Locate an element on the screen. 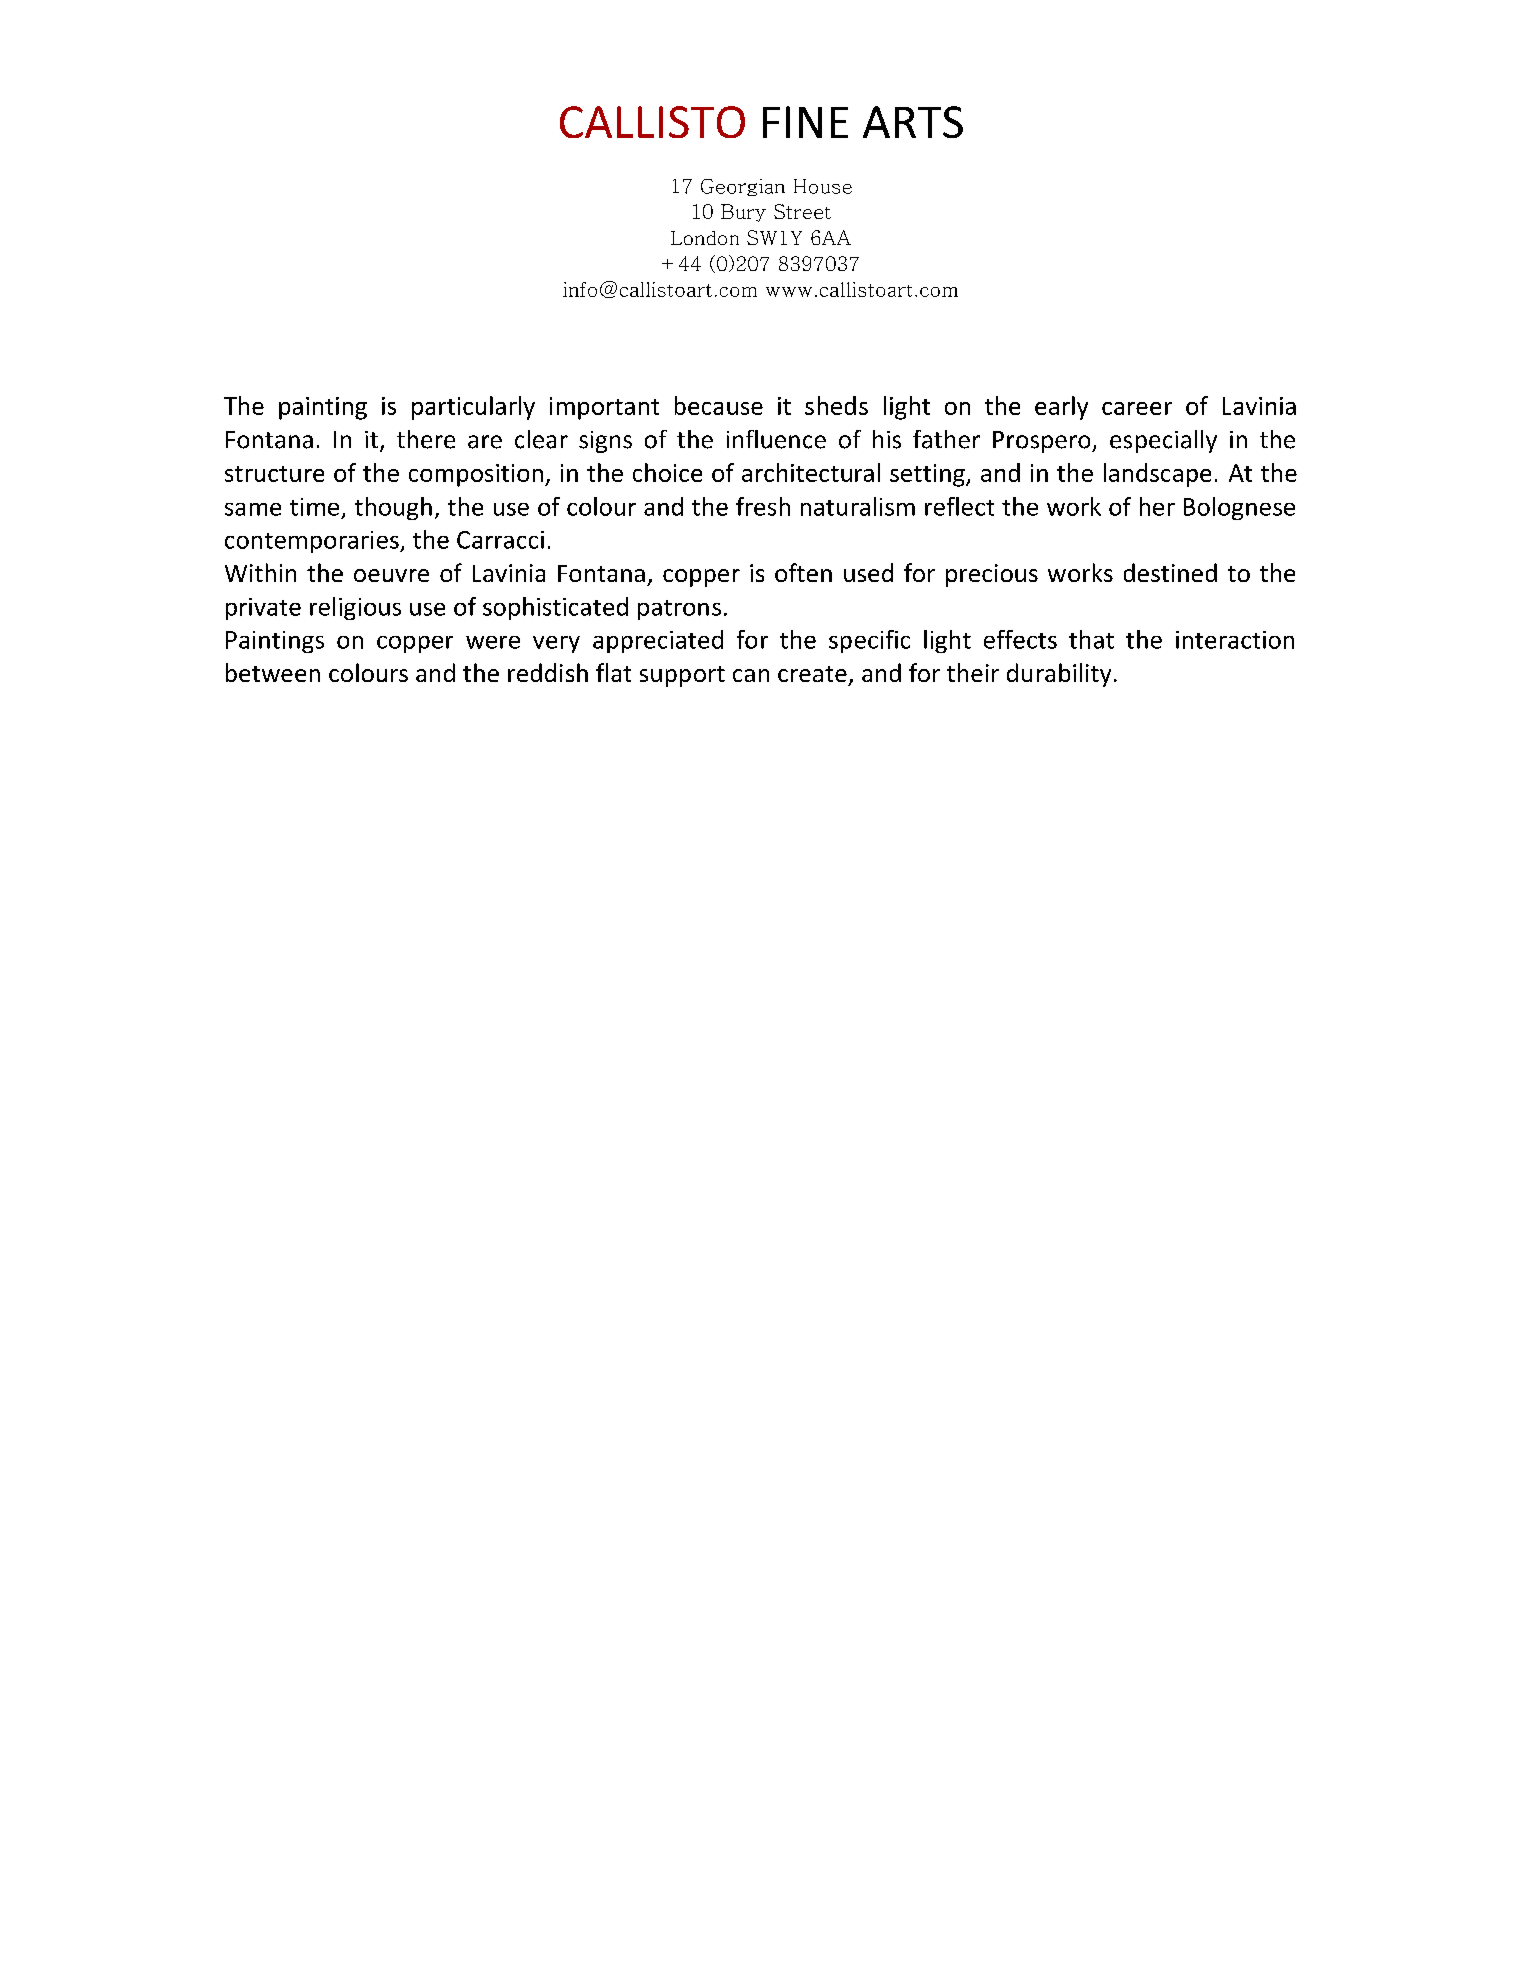 This screenshot has height=1969, width=1521. because is located at coordinates (719, 405).
